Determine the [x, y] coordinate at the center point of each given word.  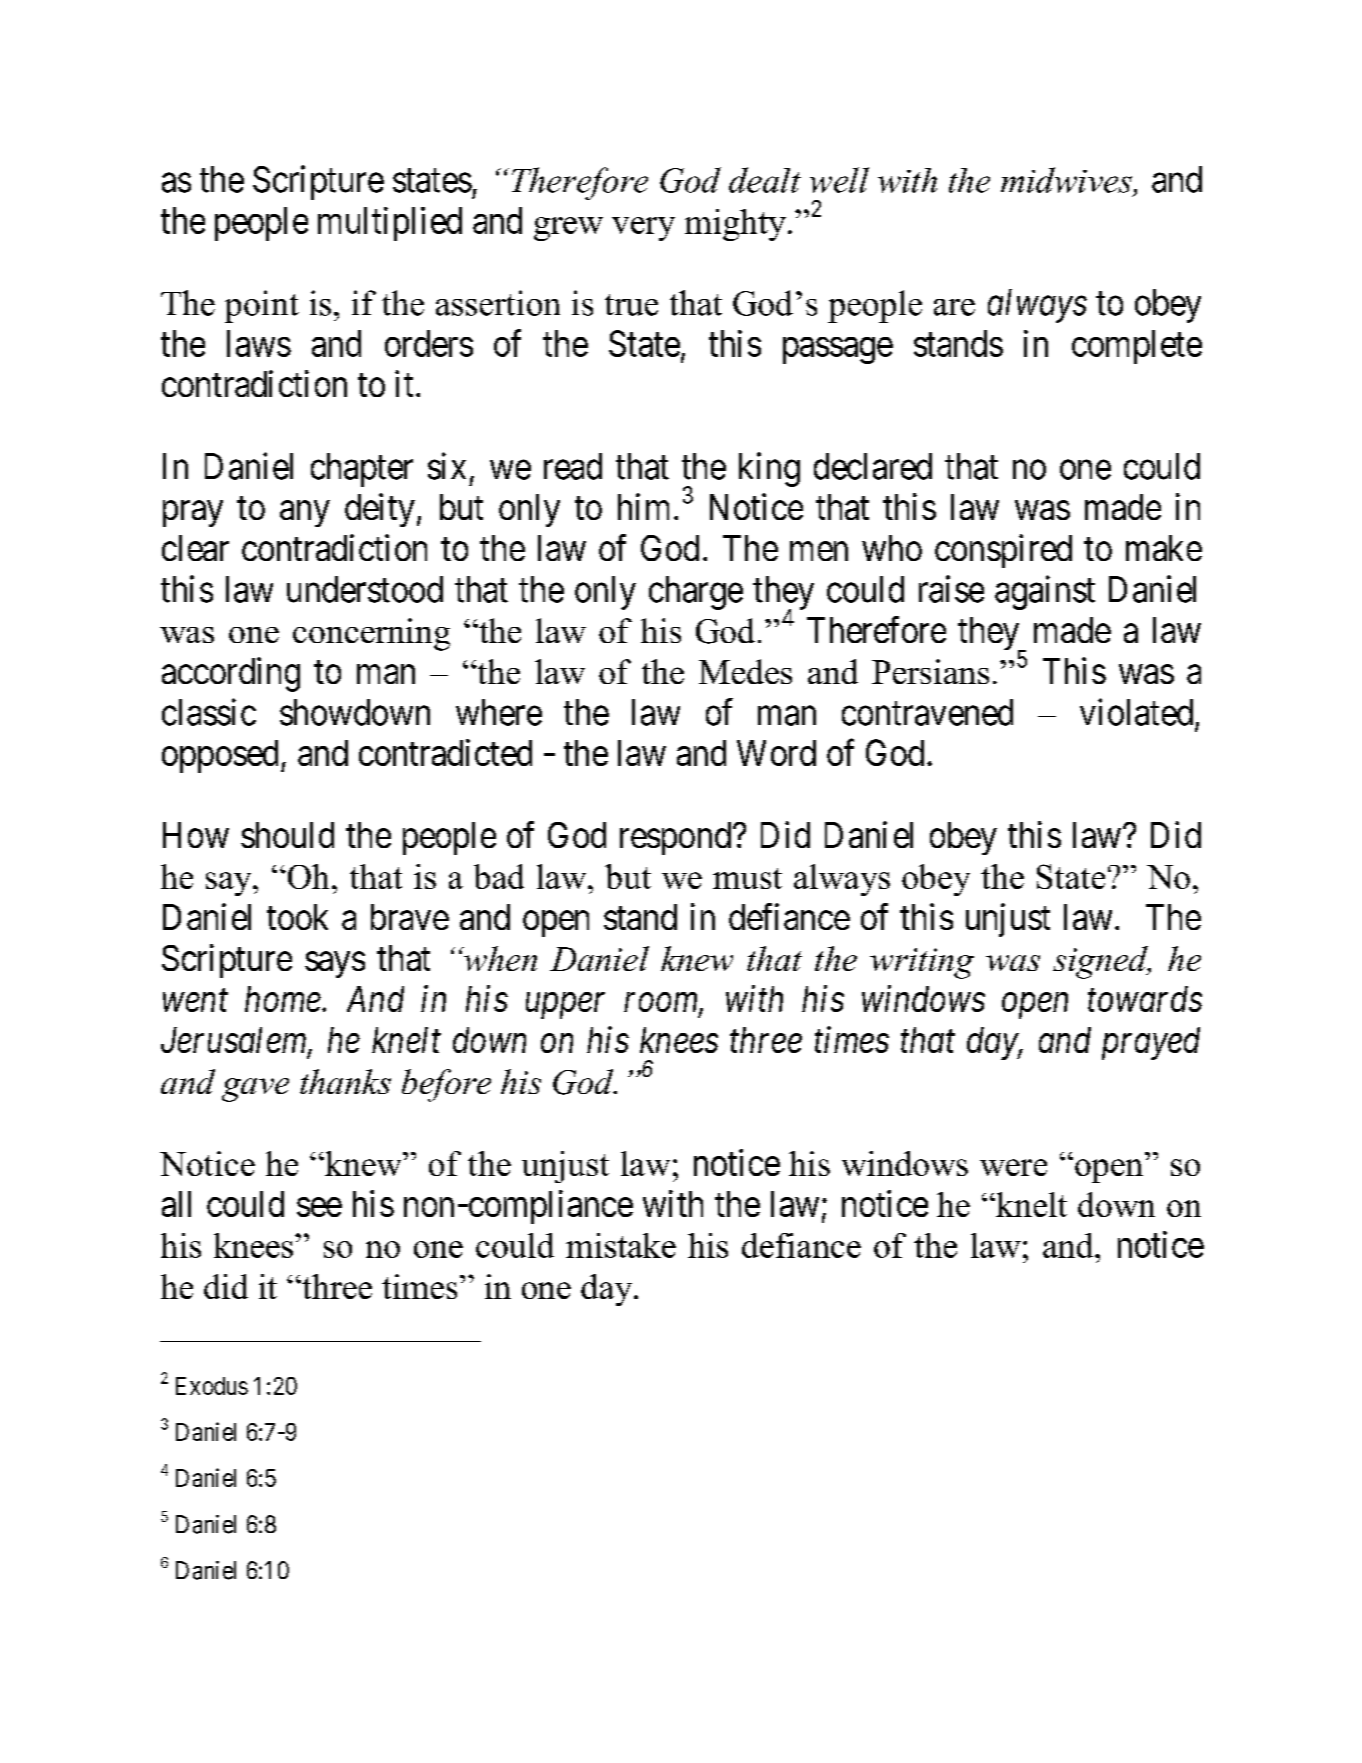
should [287, 835]
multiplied [390, 224]
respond [677, 838]
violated [1136, 712]
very [643, 229]
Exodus [212, 1386]
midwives [1066, 180]
